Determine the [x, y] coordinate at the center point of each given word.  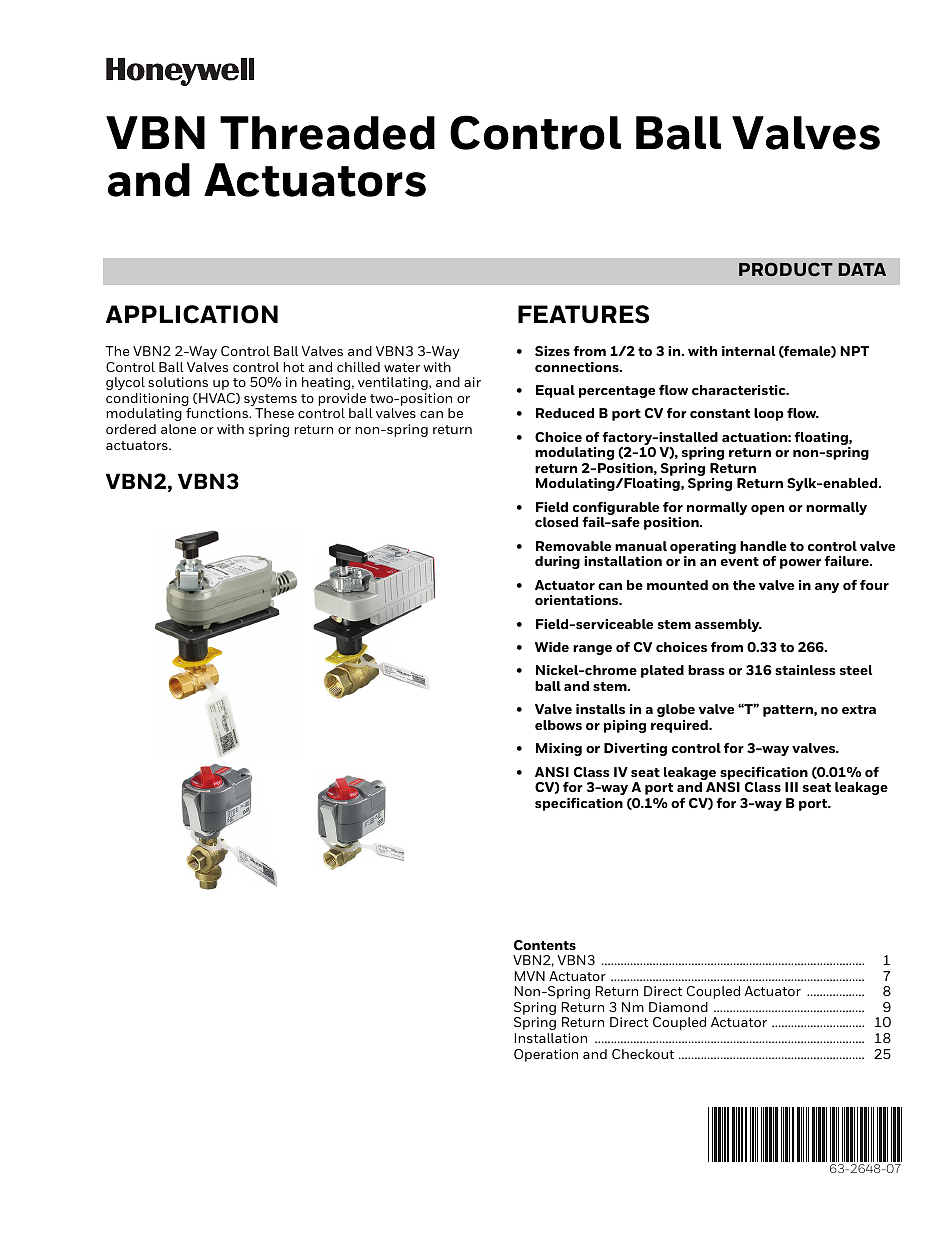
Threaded [327, 133]
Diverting [635, 749]
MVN [529, 976]
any [827, 588]
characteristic [740, 390]
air [472, 382]
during [557, 562]
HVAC [218, 398]
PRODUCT [786, 269]
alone [178, 429]
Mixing [559, 749]
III [791, 787]
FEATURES [583, 314]
